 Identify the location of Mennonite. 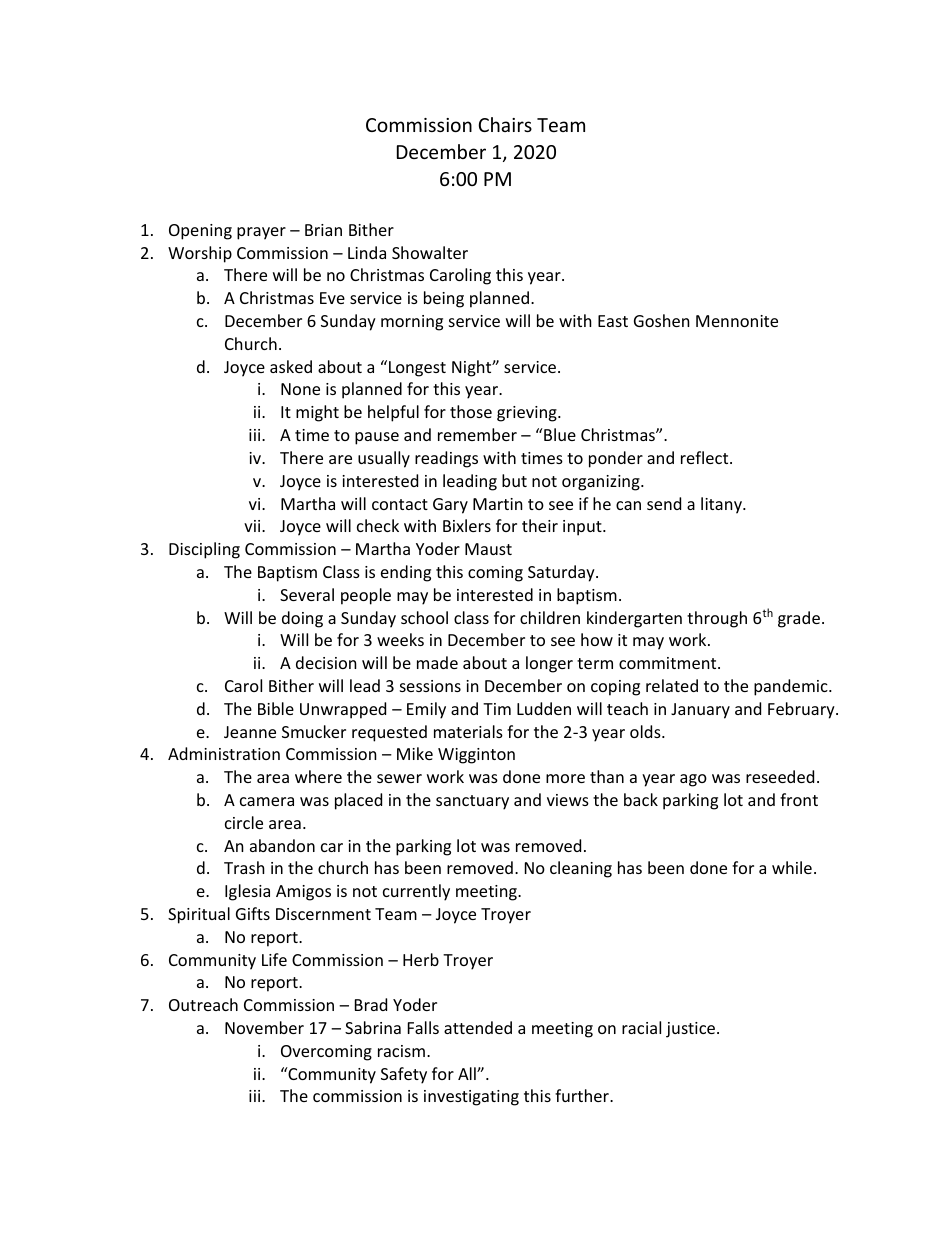
(737, 321).
